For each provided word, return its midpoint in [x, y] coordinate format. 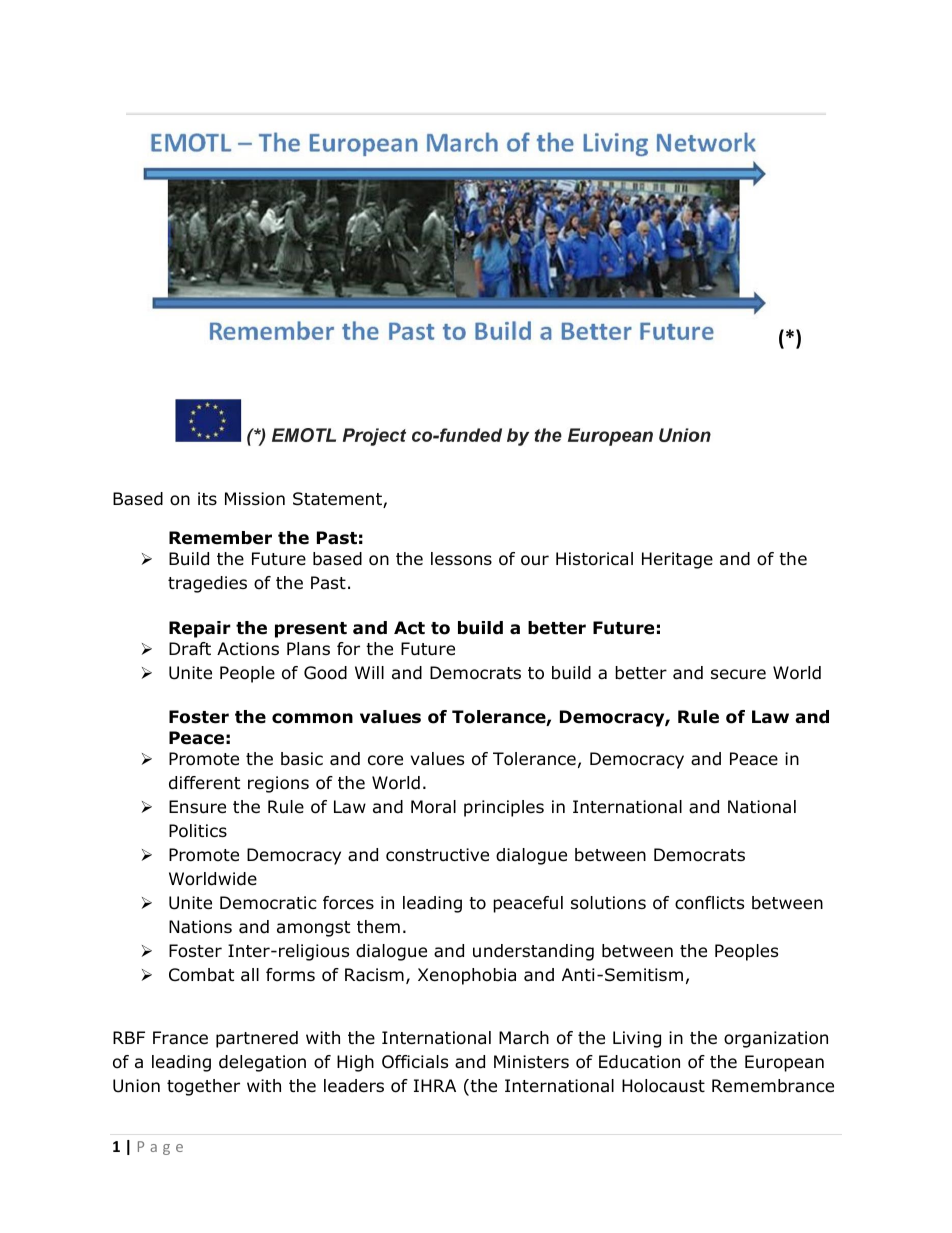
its [207, 498]
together [203, 1087]
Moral [433, 807]
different [204, 783]
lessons [461, 559]
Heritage [677, 560]
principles [504, 808]
